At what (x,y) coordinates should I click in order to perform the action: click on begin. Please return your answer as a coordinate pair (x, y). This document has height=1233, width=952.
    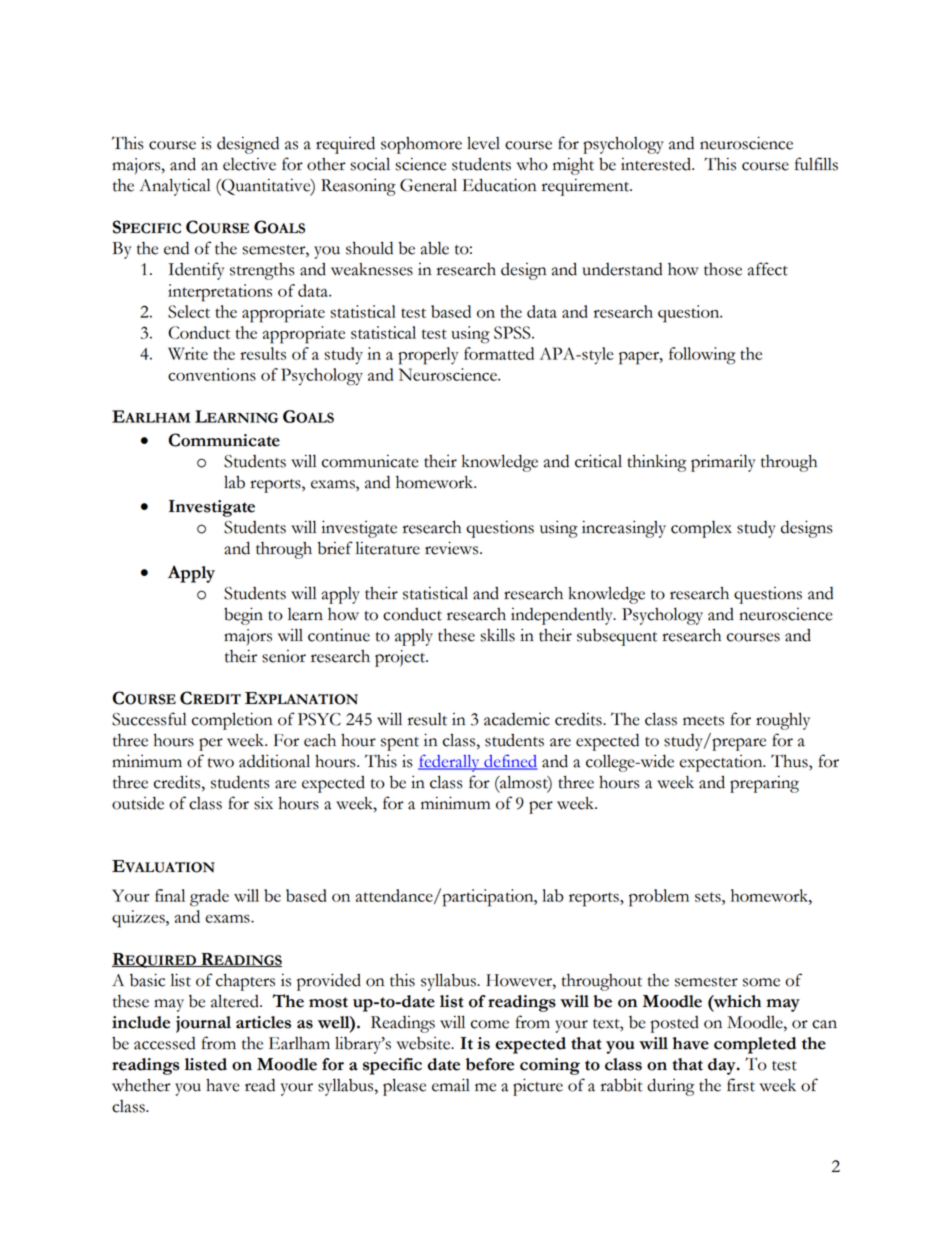
    Looking at the image, I should click on (243, 616).
